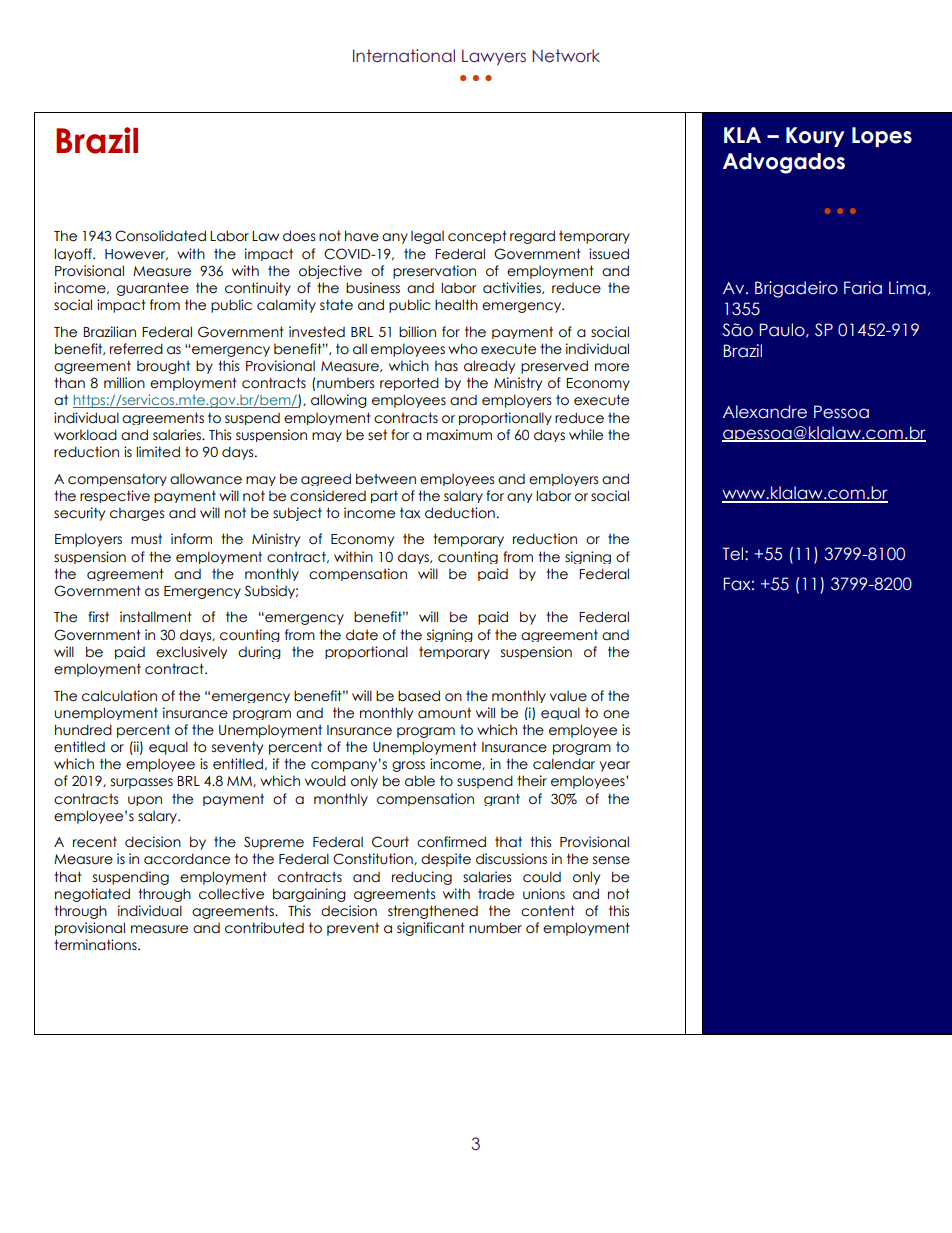 The width and height of the page is (952, 1233). I want to click on sense, so click(611, 860).
